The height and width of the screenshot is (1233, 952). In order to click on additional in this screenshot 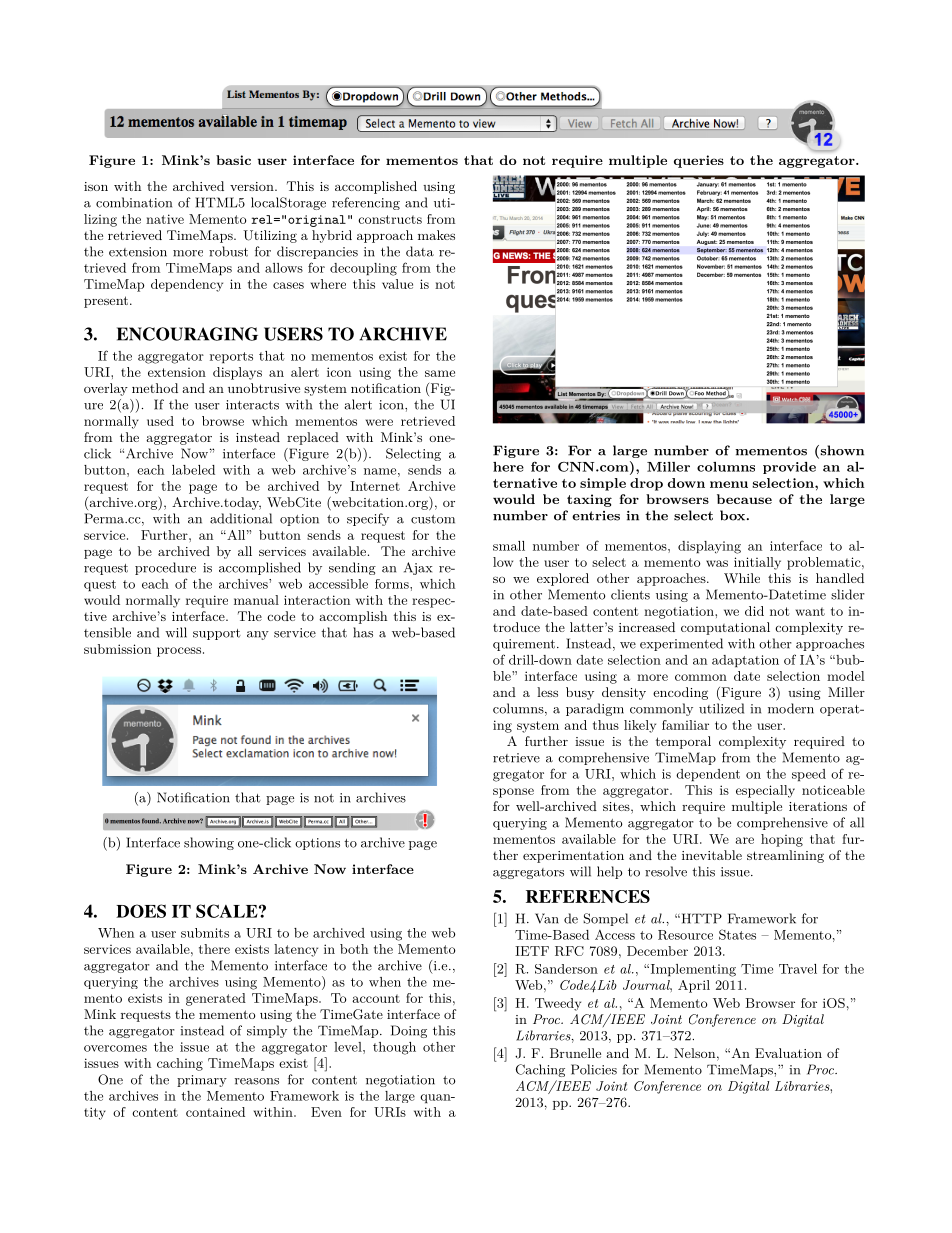, I will do `click(241, 518)`.
